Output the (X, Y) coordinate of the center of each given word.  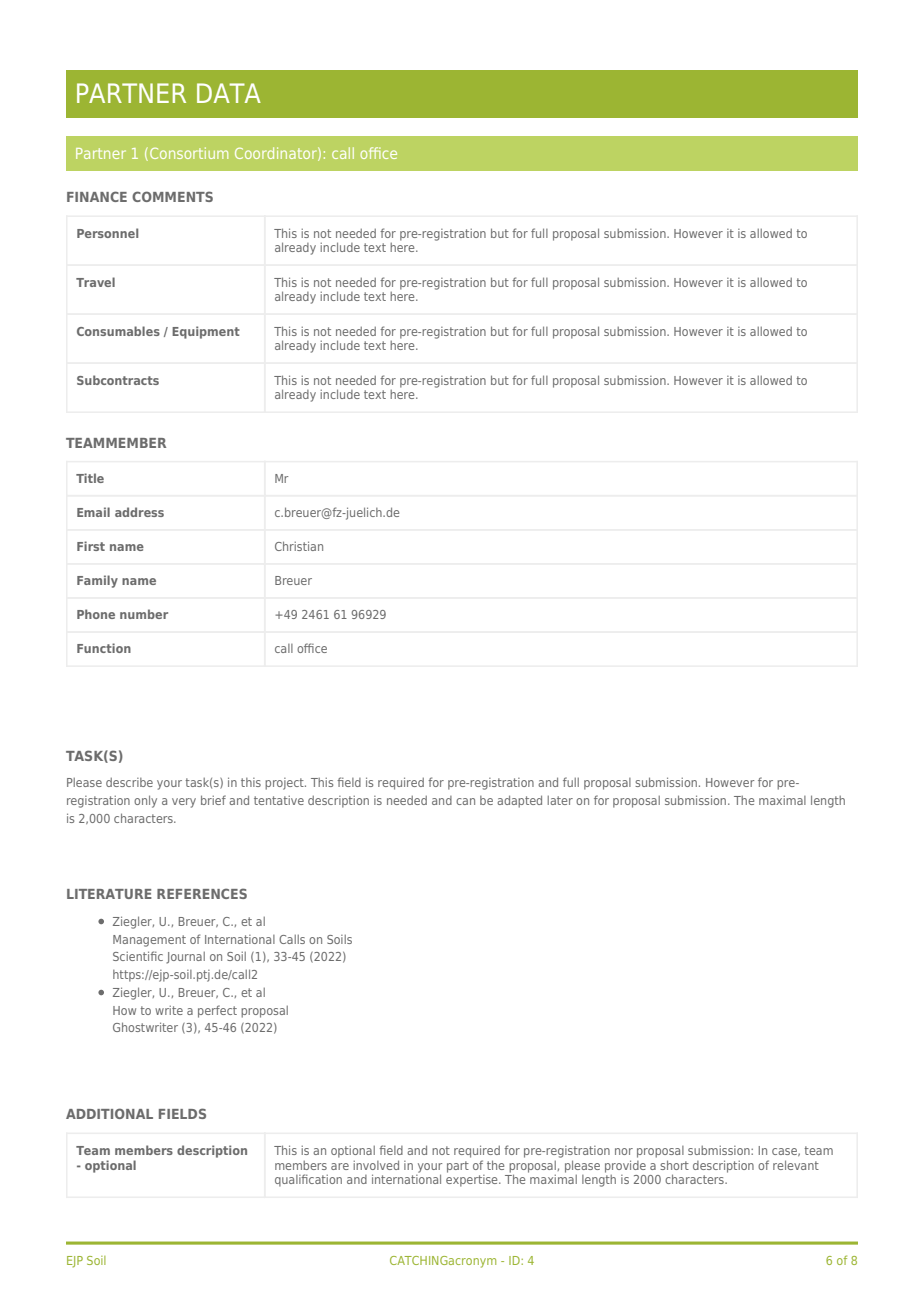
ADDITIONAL (109, 1113)
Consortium (189, 153)
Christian (299, 546)
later (560, 800)
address (139, 512)
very (184, 803)
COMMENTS (172, 196)
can (465, 801)
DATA (229, 93)
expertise (473, 1179)
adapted (519, 801)
